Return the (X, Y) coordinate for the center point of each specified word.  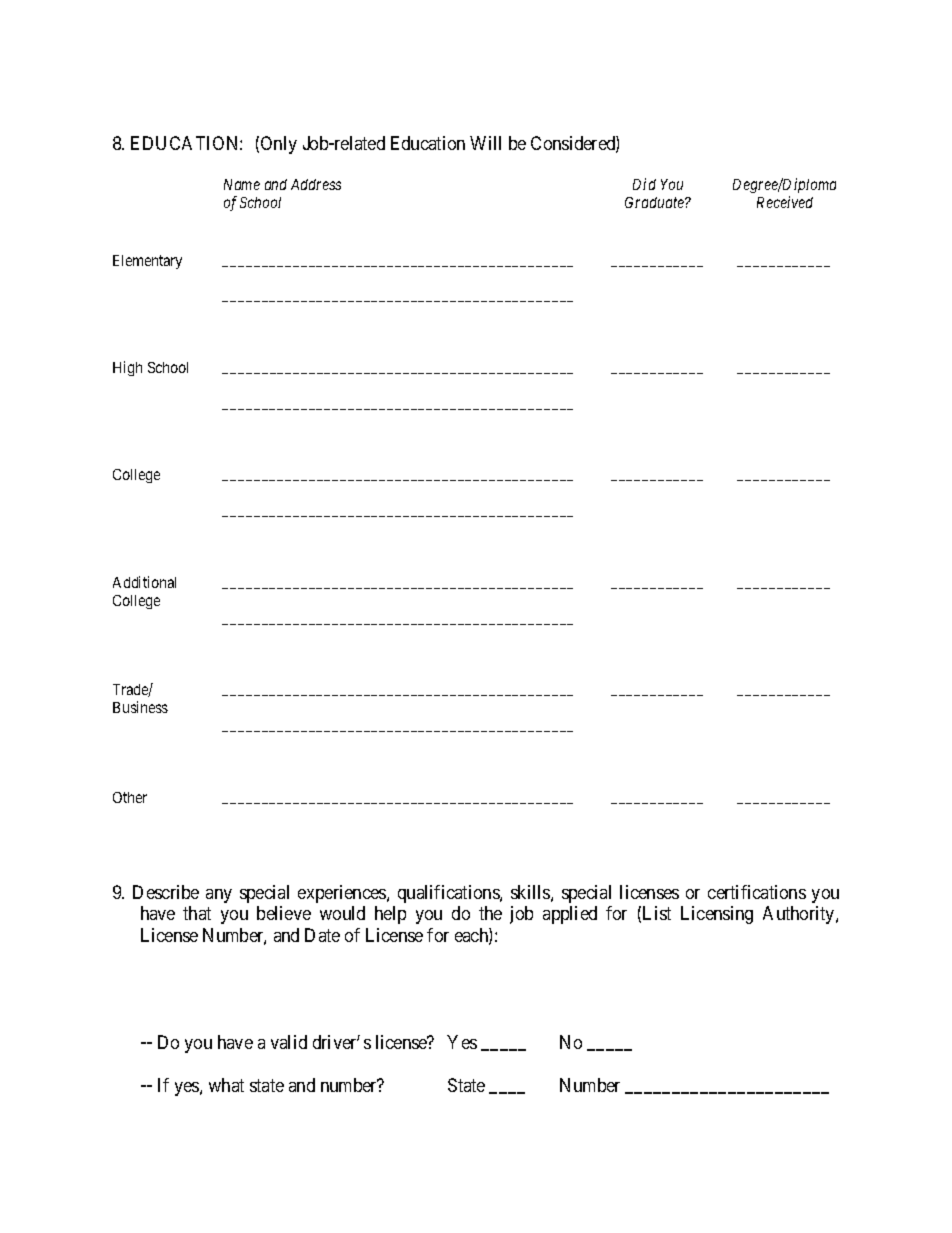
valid (289, 1042)
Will (485, 143)
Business (140, 707)
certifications (757, 892)
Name (242, 184)
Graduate (655, 202)
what (226, 1085)
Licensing (717, 915)
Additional (144, 582)
